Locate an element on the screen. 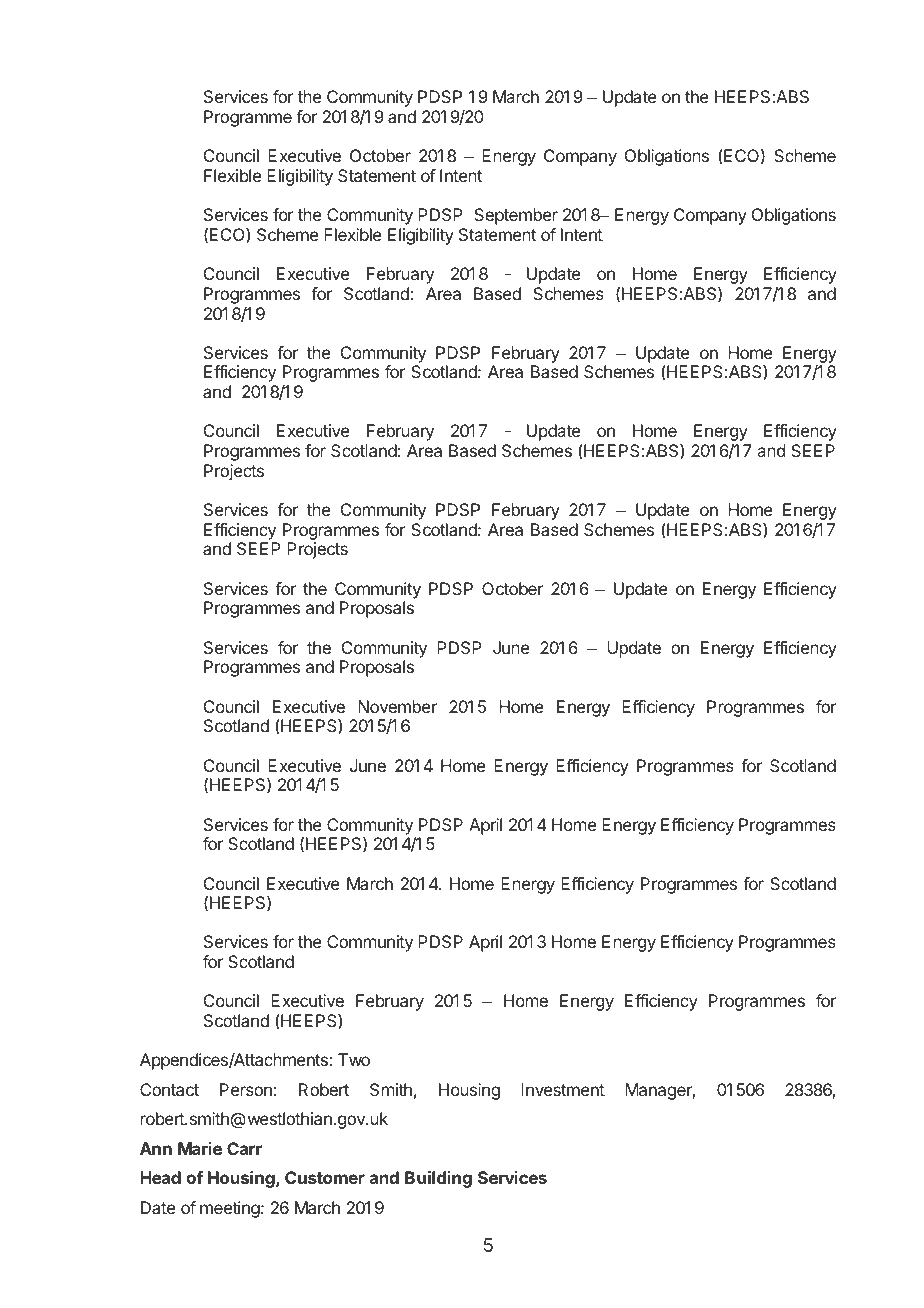  Building is located at coordinates (438, 1179).
